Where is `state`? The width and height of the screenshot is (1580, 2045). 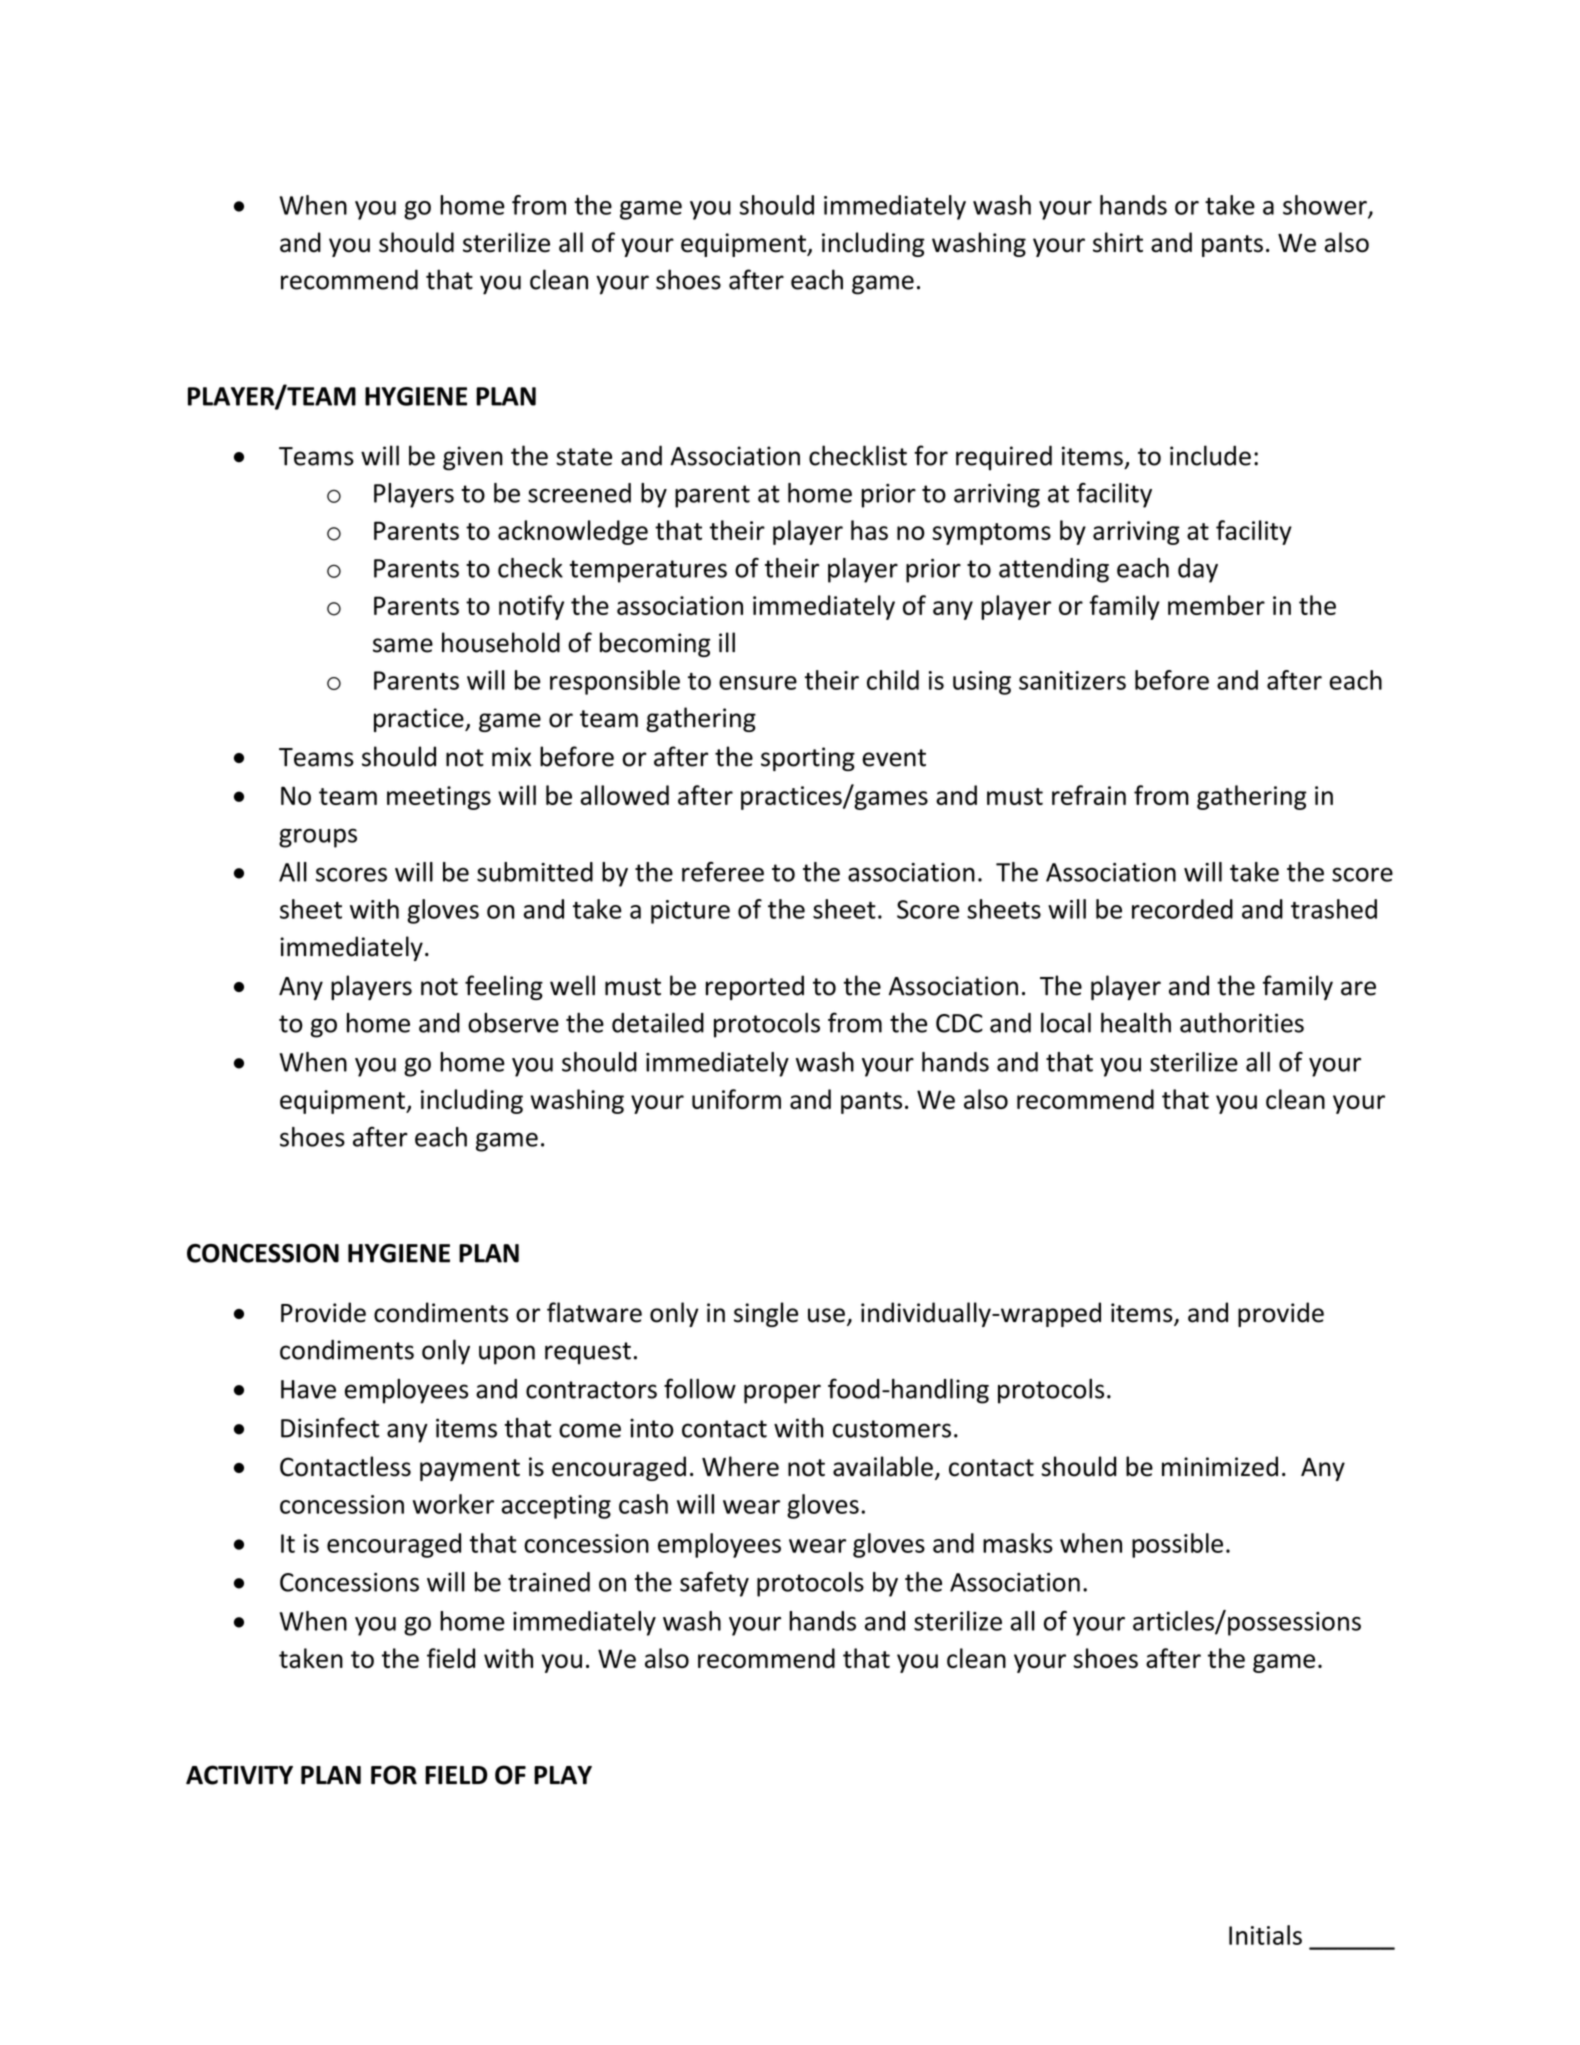
state is located at coordinates (584, 457).
